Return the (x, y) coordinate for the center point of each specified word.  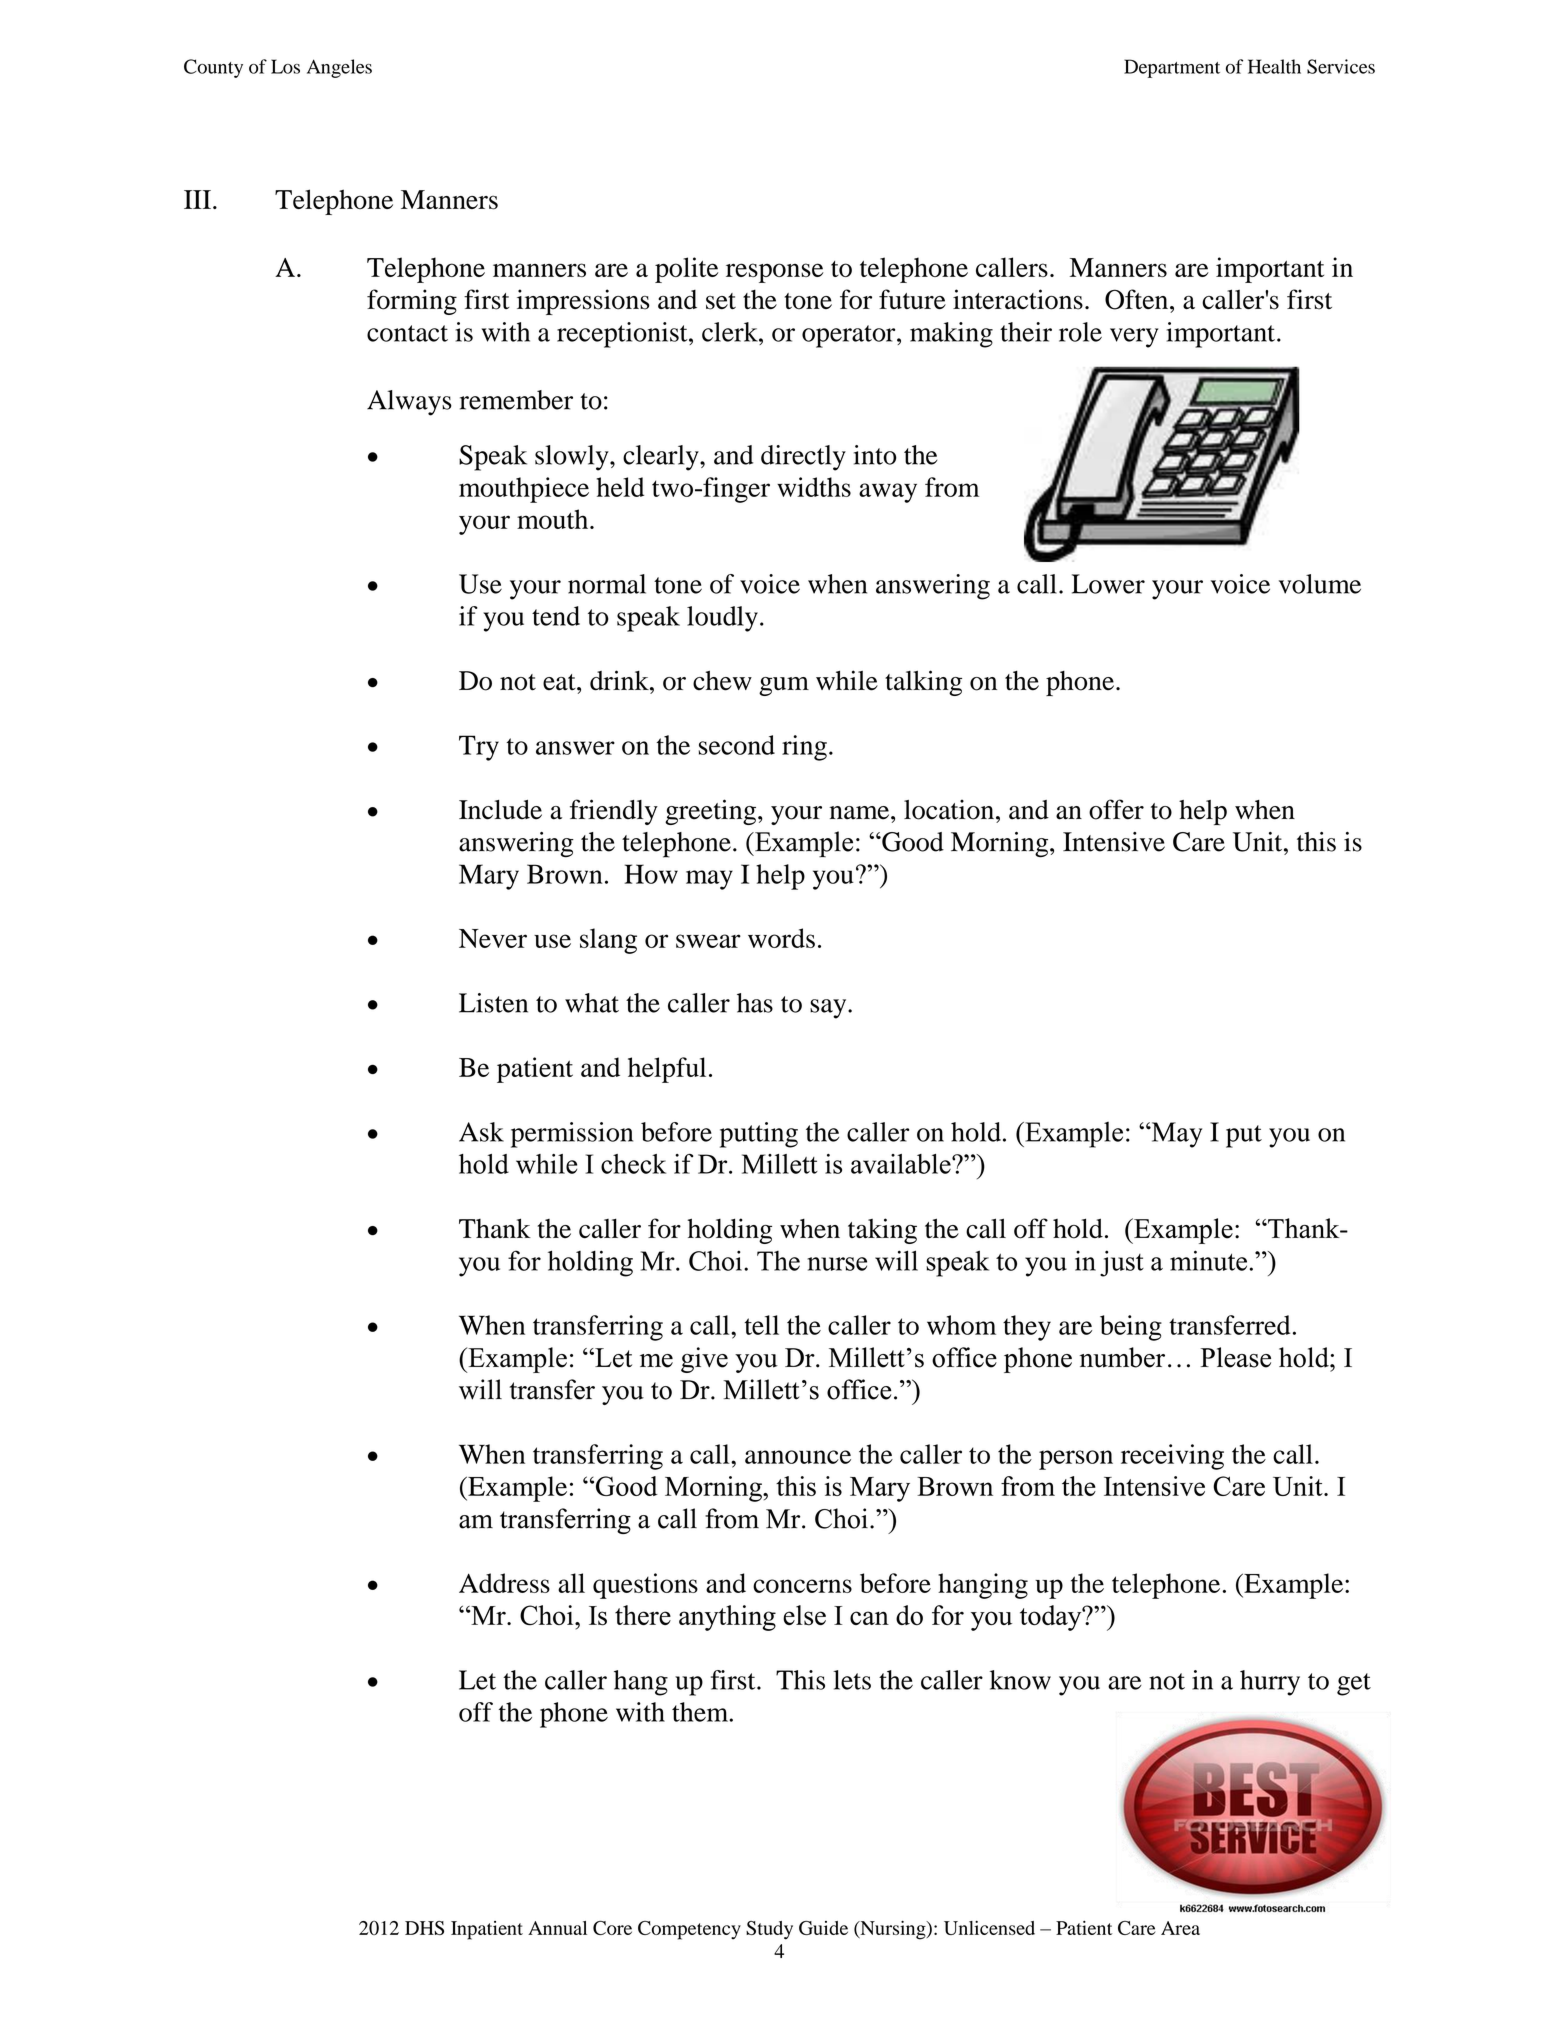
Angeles (339, 68)
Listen (493, 1003)
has (755, 1003)
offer (1116, 809)
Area (1180, 1928)
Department (1172, 68)
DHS (424, 1928)
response (775, 273)
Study (769, 1930)
